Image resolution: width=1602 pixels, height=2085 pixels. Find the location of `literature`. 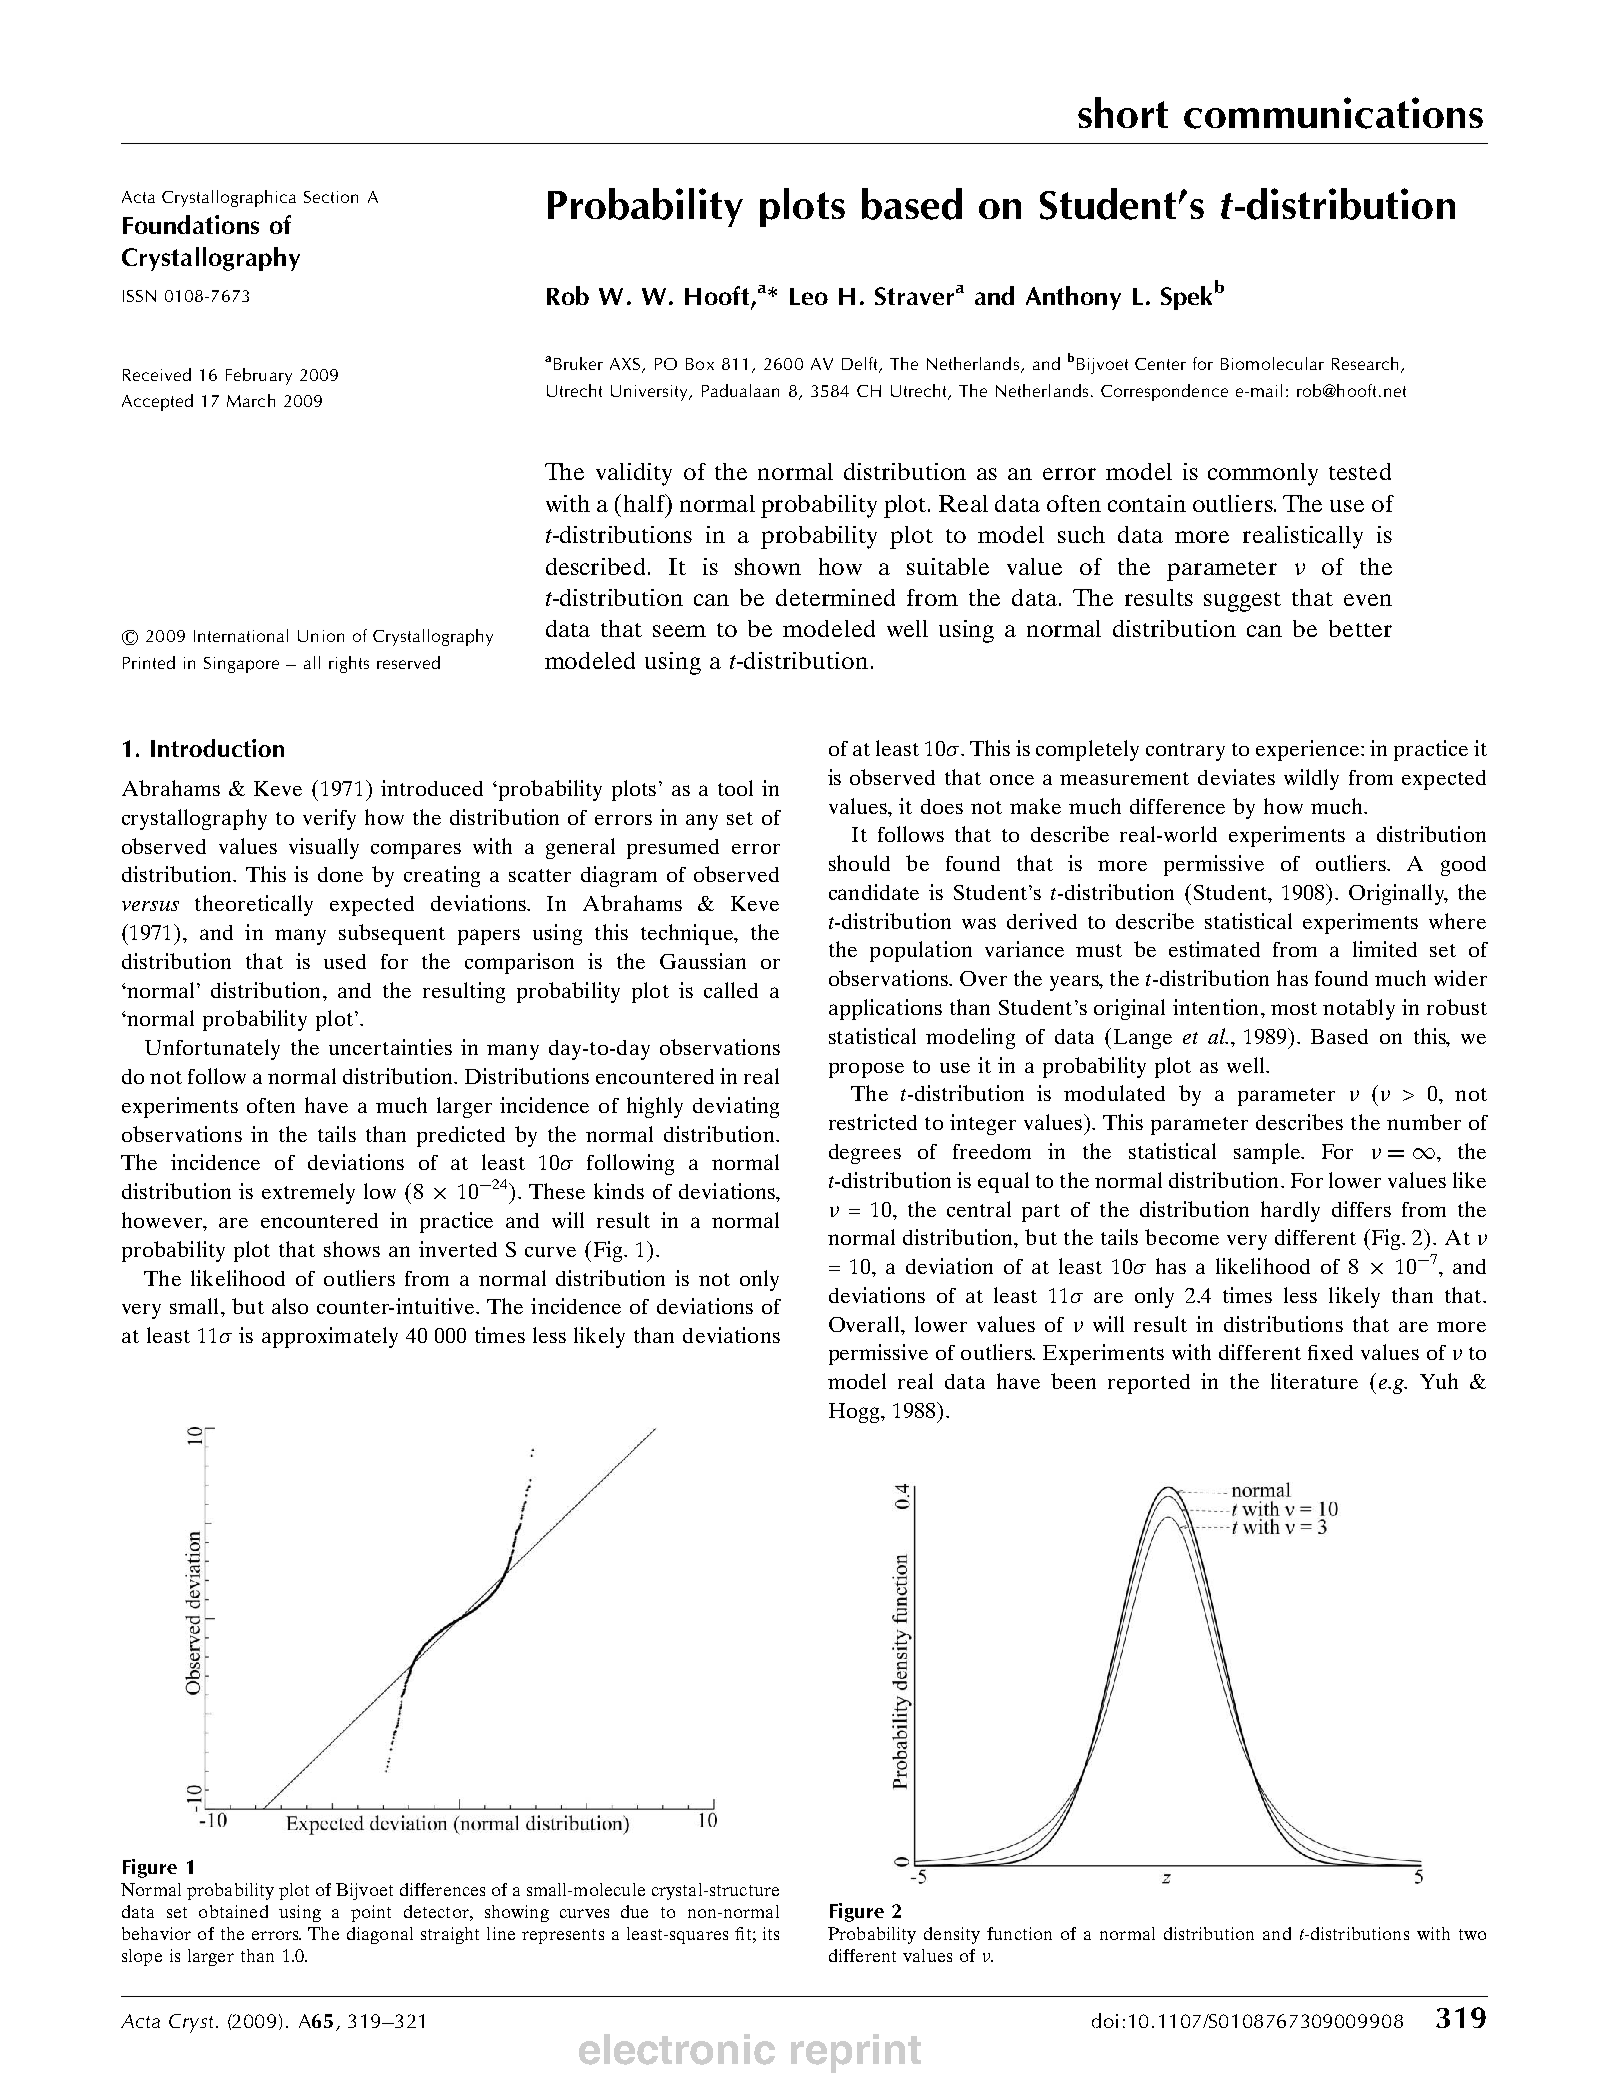

literature is located at coordinates (1314, 1381).
